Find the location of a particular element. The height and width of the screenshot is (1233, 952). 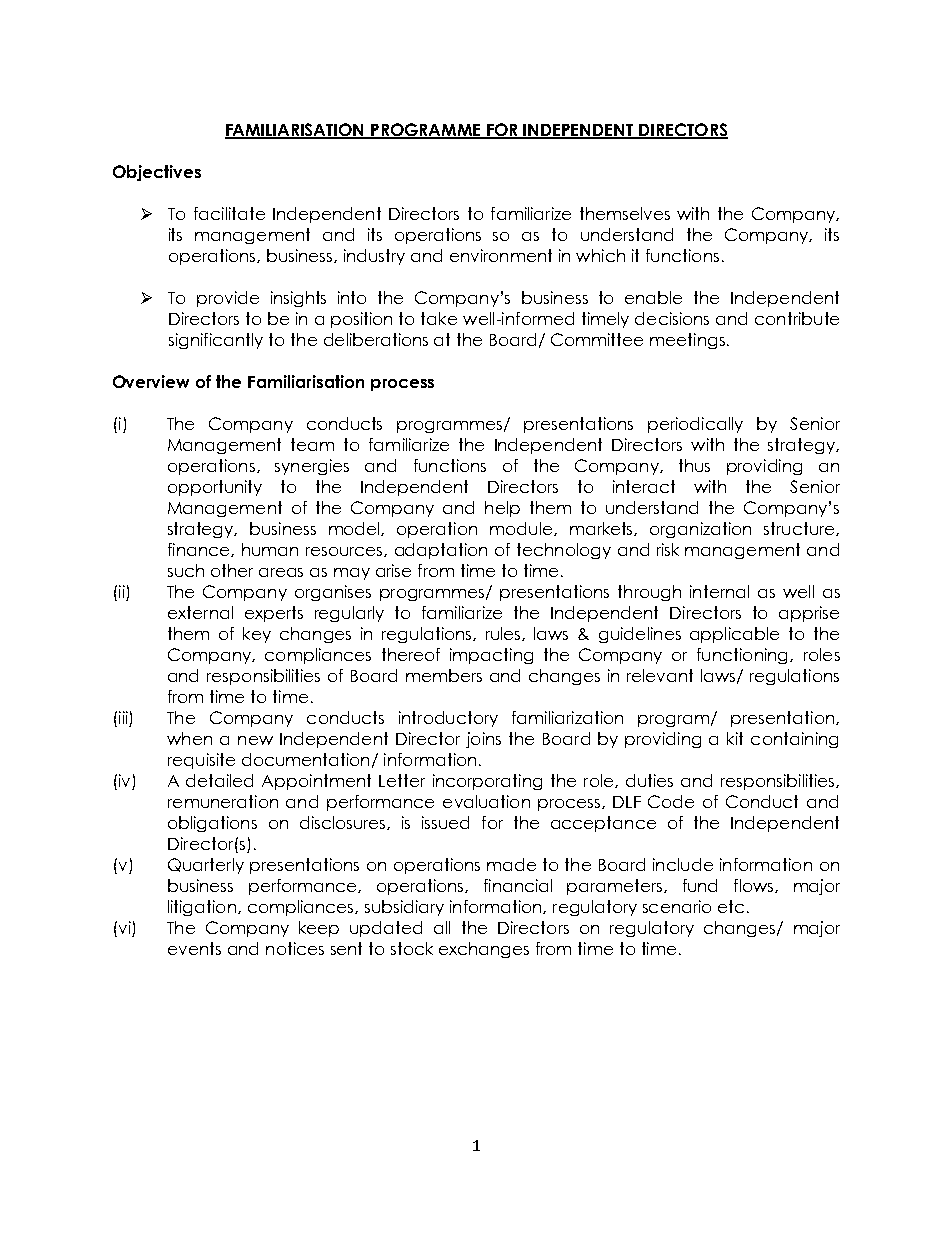

stock is located at coordinates (412, 948).
